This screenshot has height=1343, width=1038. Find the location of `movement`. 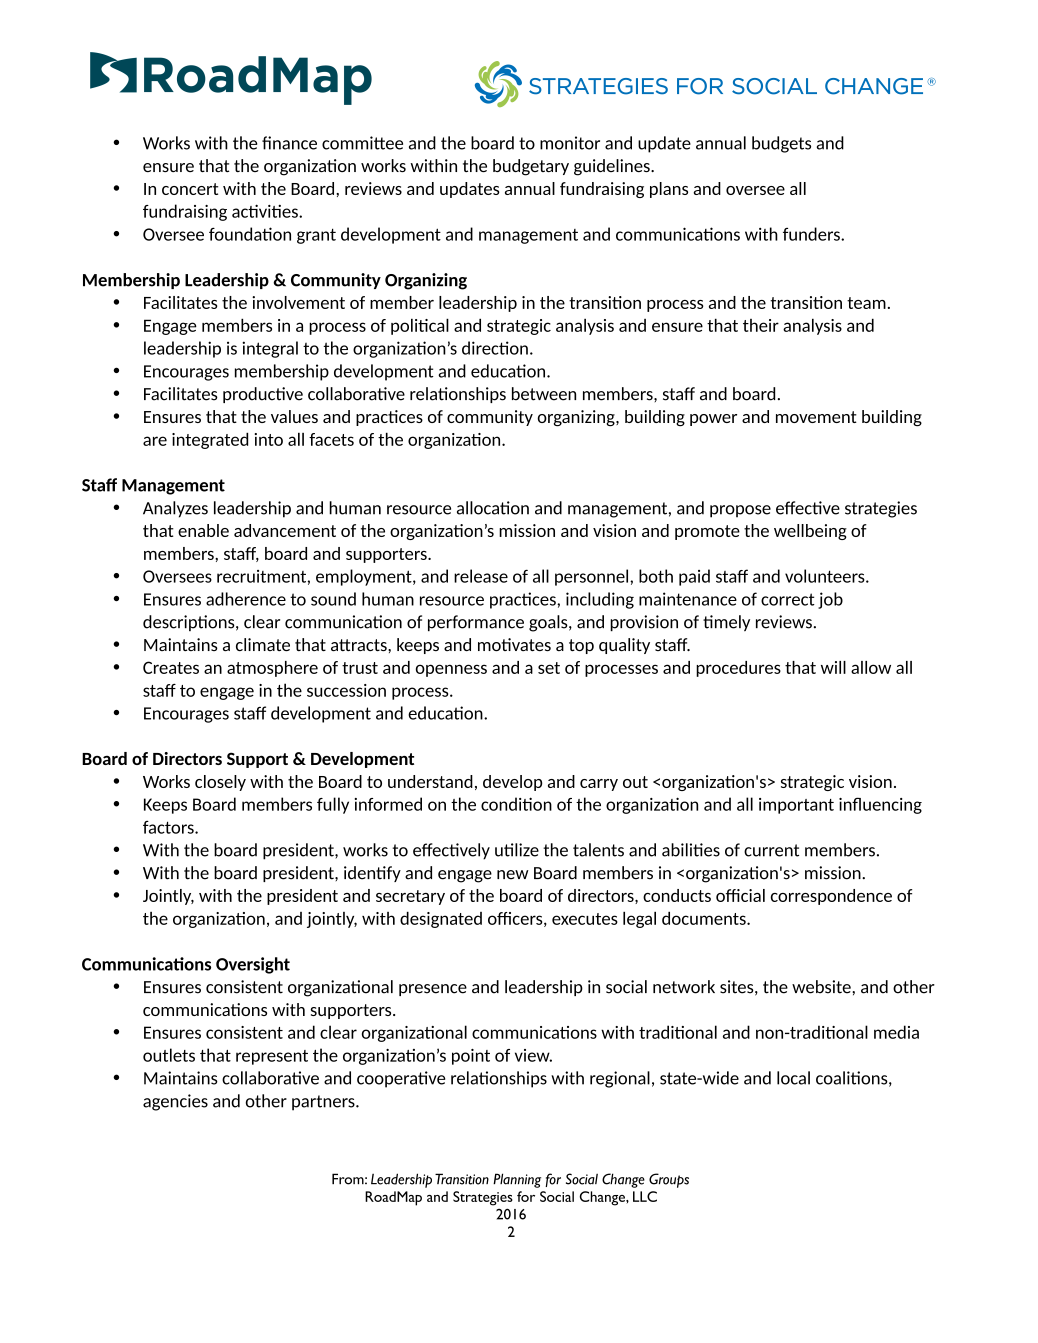

movement is located at coordinates (816, 417).
